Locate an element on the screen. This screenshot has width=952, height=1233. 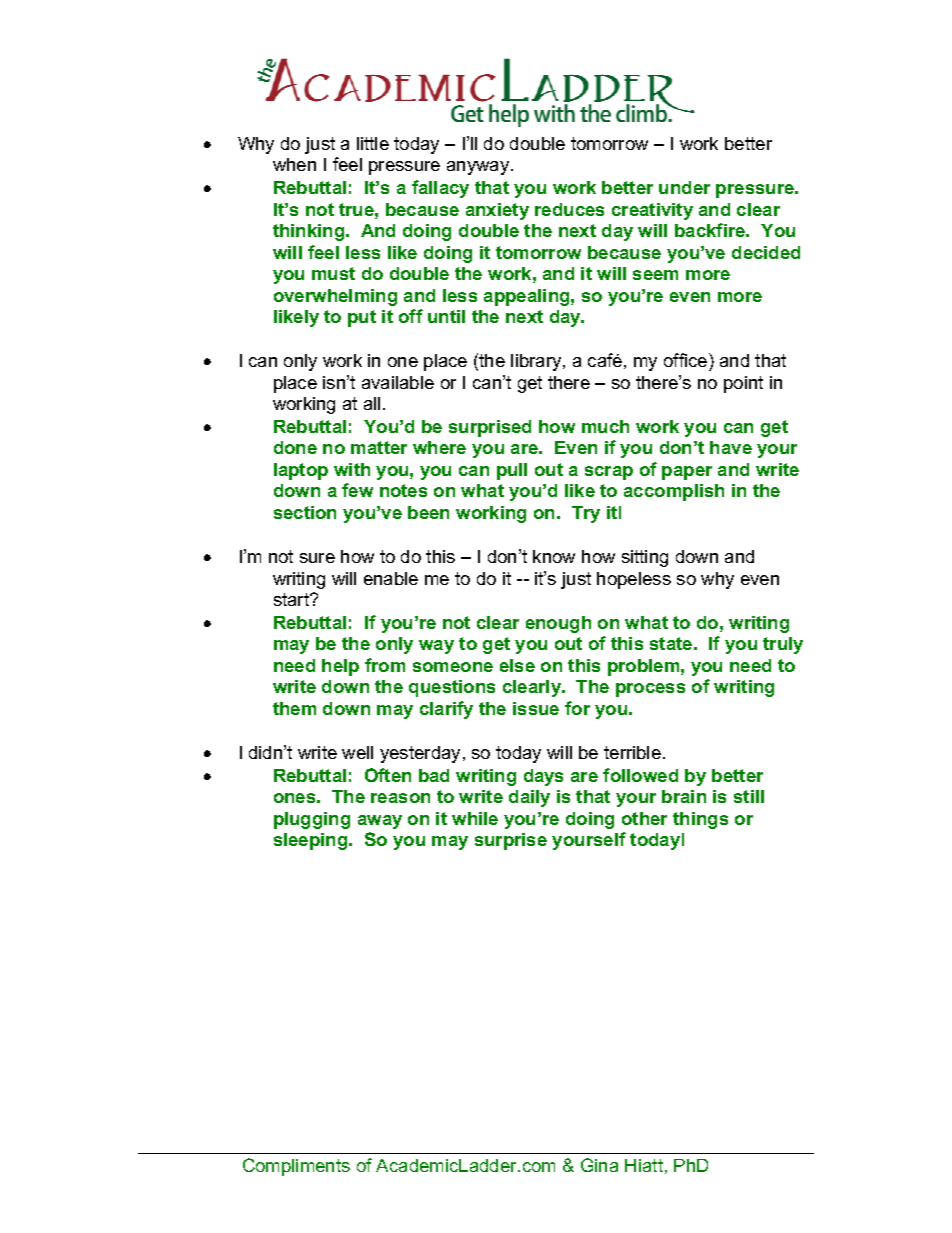
Gina is located at coordinates (599, 1165).
